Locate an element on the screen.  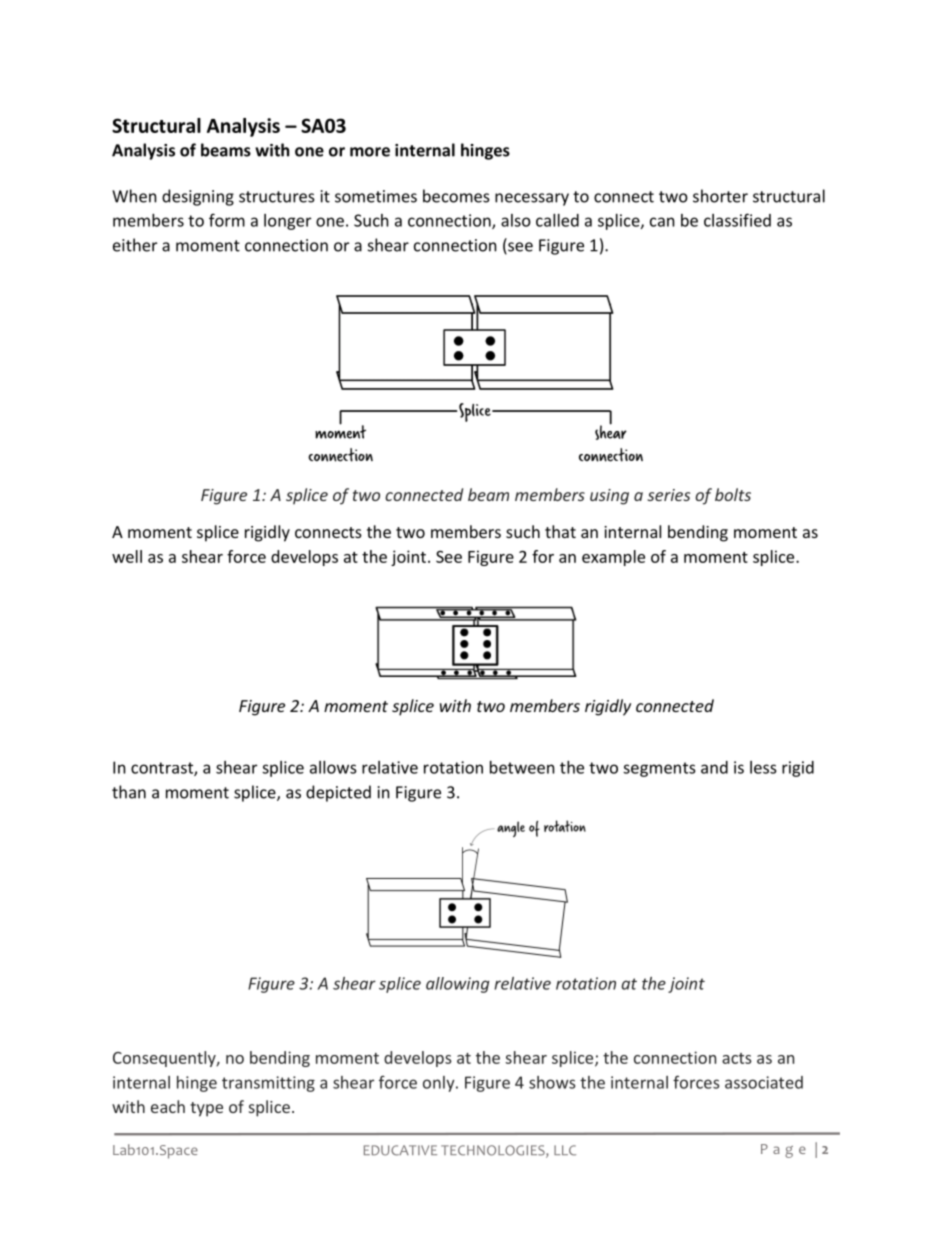
well is located at coordinates (127, 556).
